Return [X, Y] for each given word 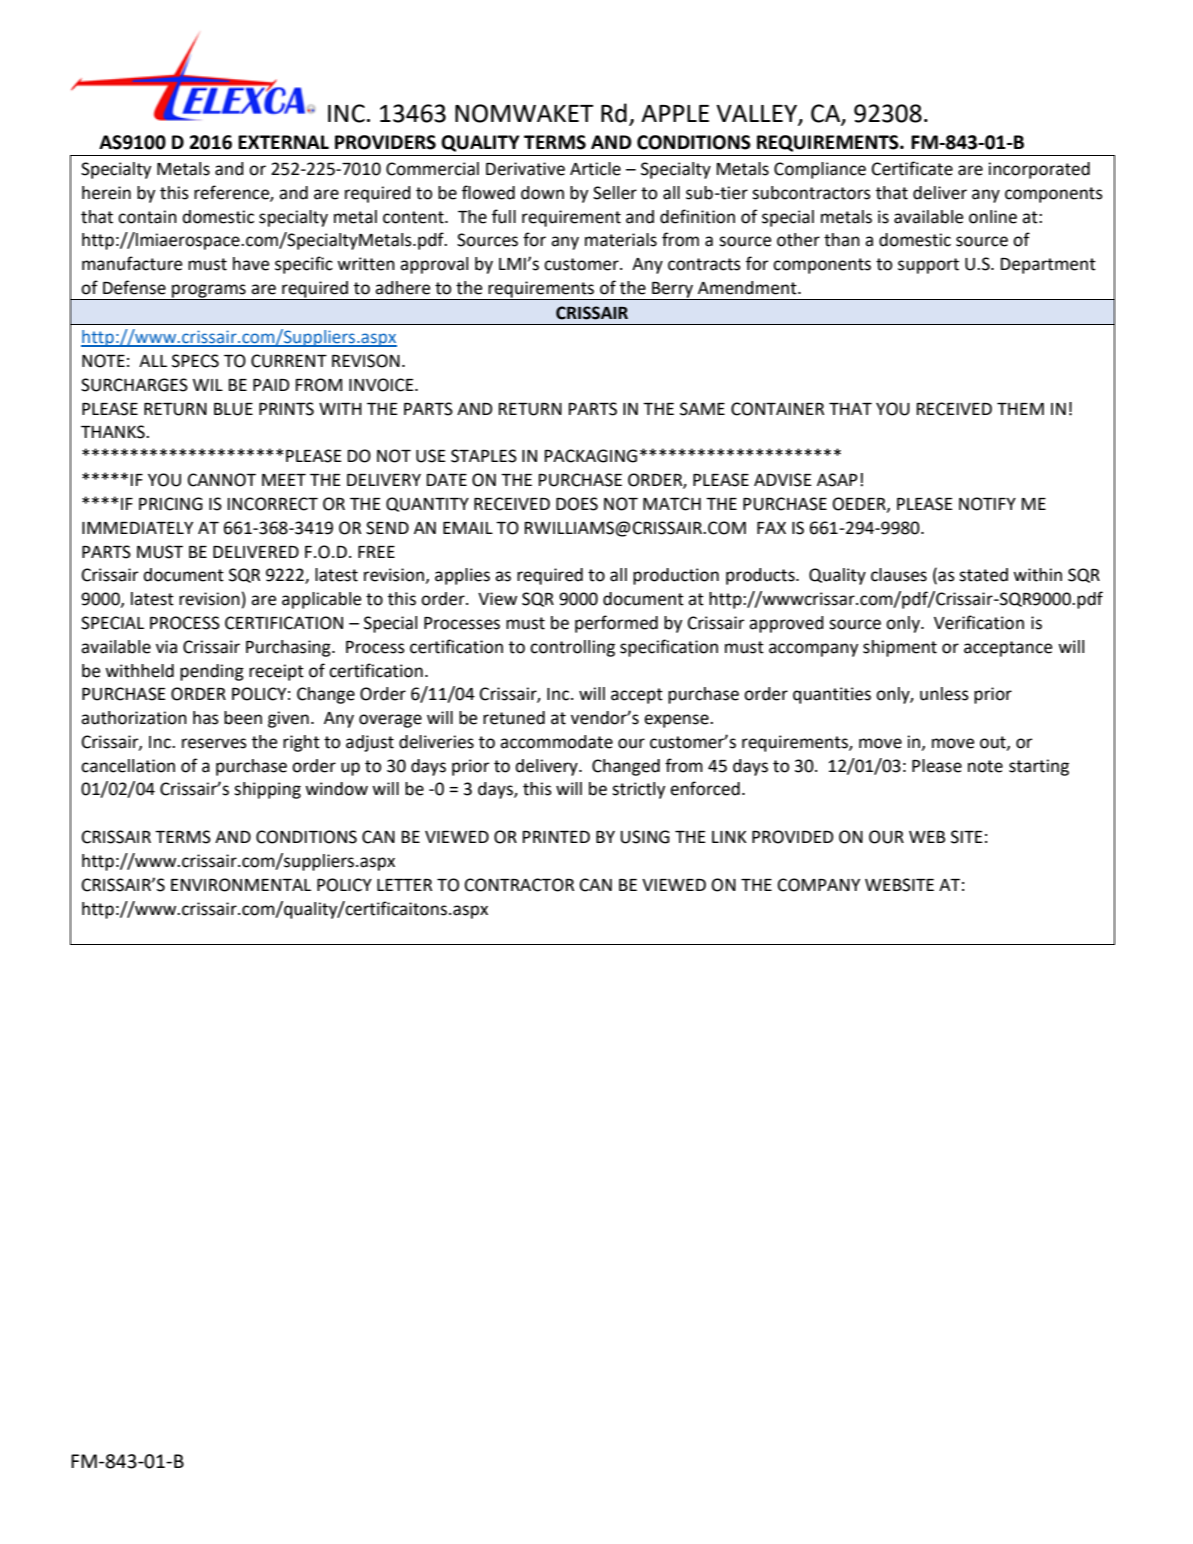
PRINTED [556, 837]
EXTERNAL [283, 142]
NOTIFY [987, 504]
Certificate [912, 168]
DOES [577, 504]
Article [595, 169]
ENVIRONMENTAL [241, 885]
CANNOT [222, 480]
